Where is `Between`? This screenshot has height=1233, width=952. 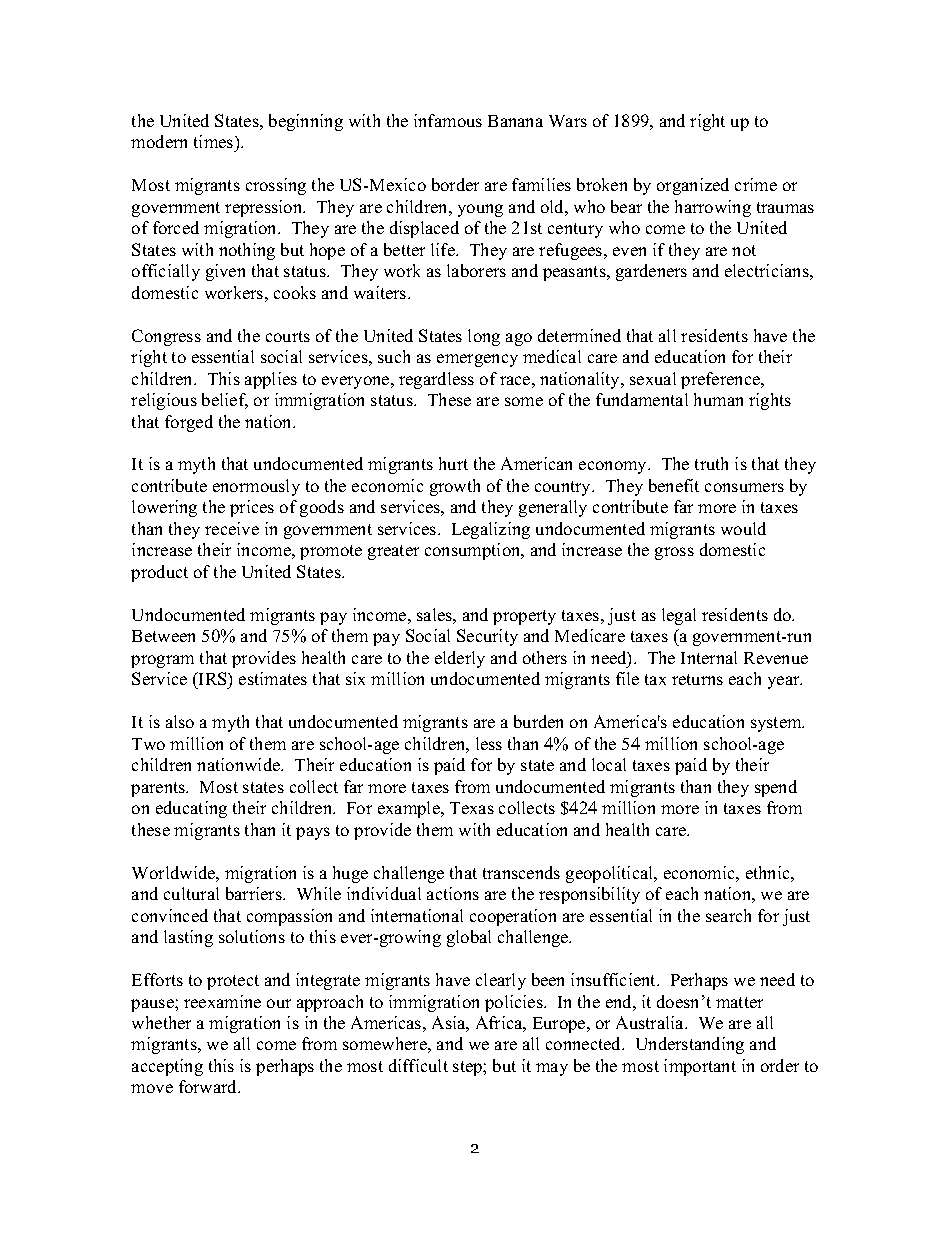
Between is located at coordinates (163, 636).
